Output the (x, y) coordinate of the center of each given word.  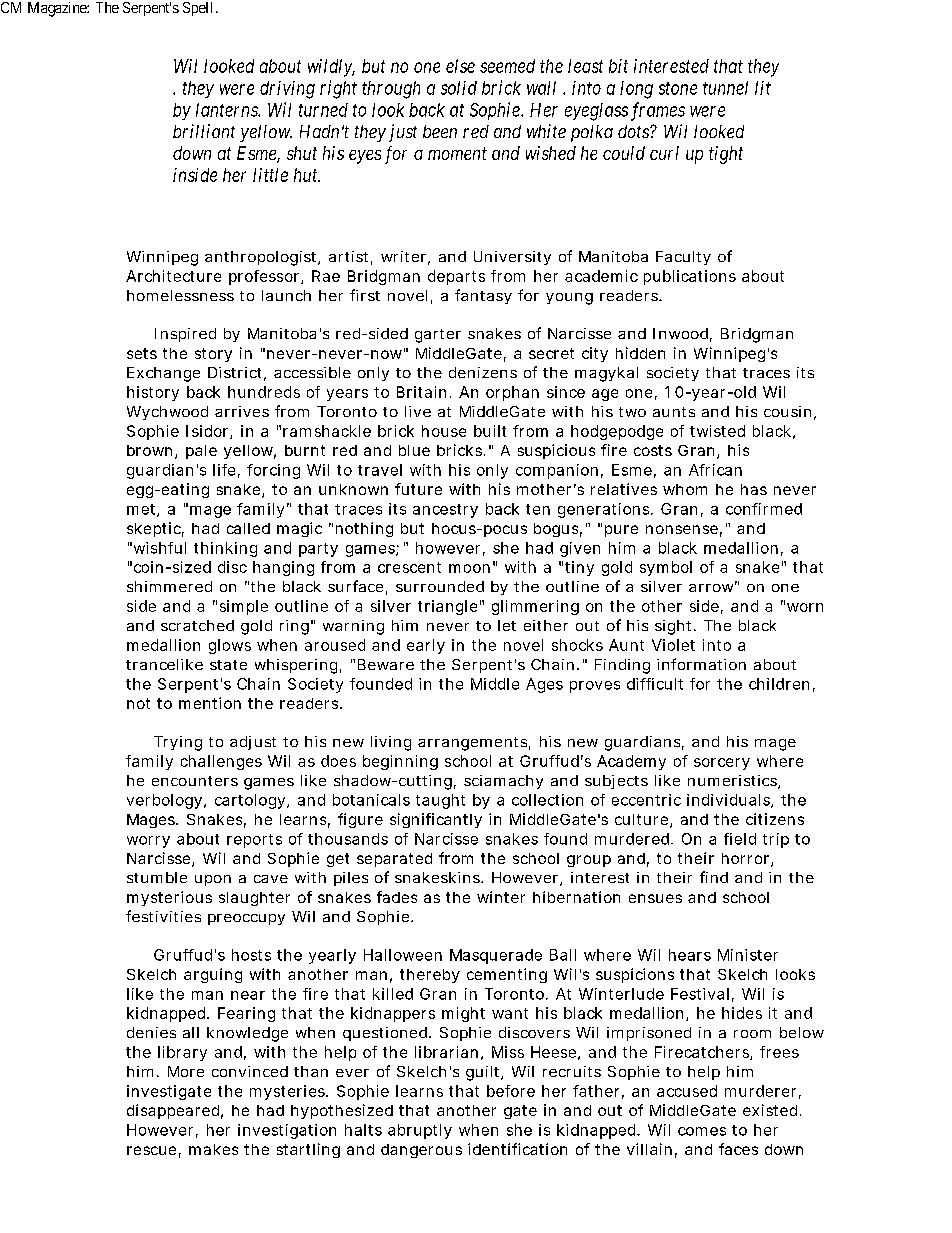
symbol (666, 568)
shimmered (169, 586)
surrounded (440, 586)
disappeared (173, 1111)
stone (678, 88)
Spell (200, 9)
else (460, 66)
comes (702, 1131)
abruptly (420, 1131)
